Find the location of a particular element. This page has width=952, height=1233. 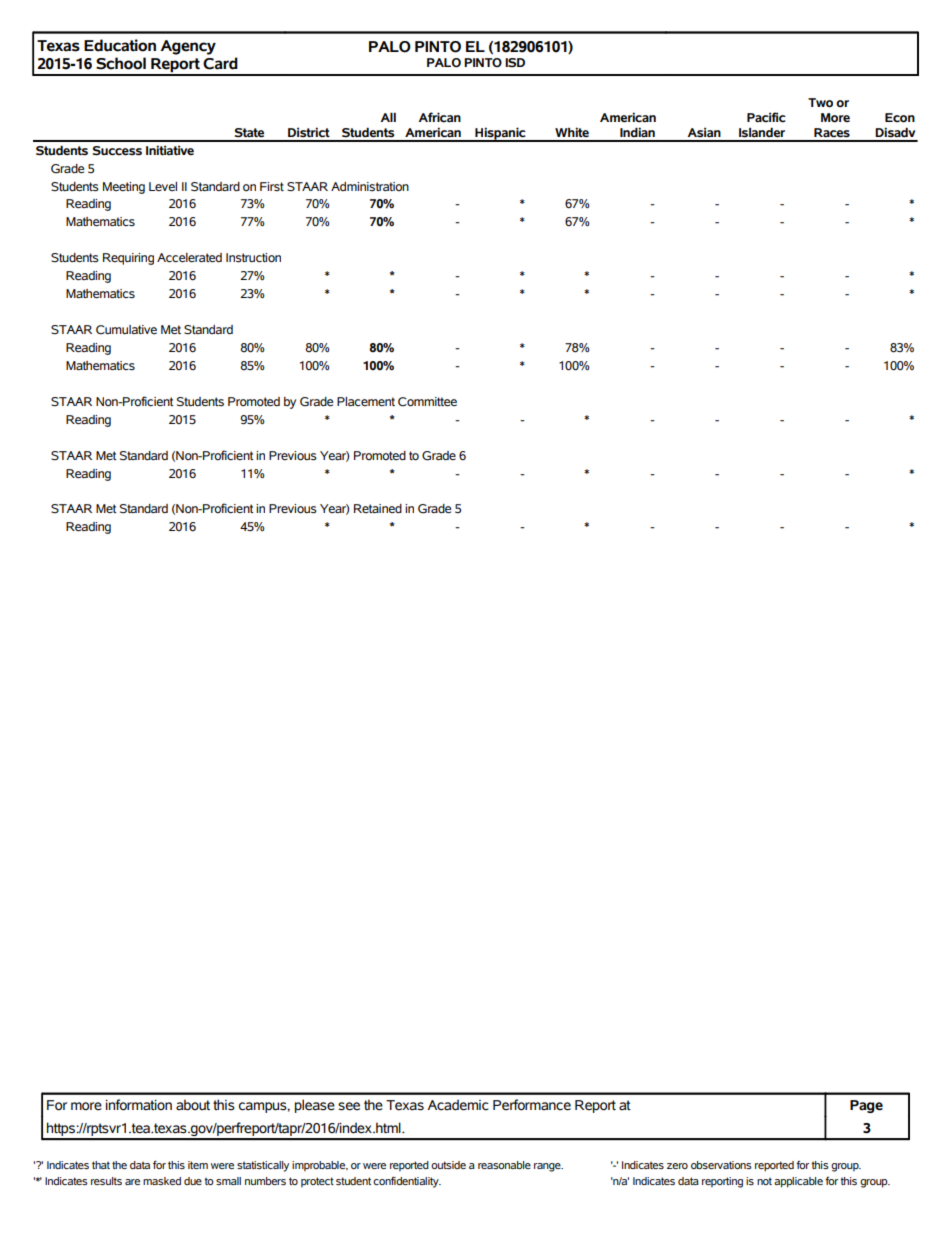

Committee is located at coordinates (427, 402).
